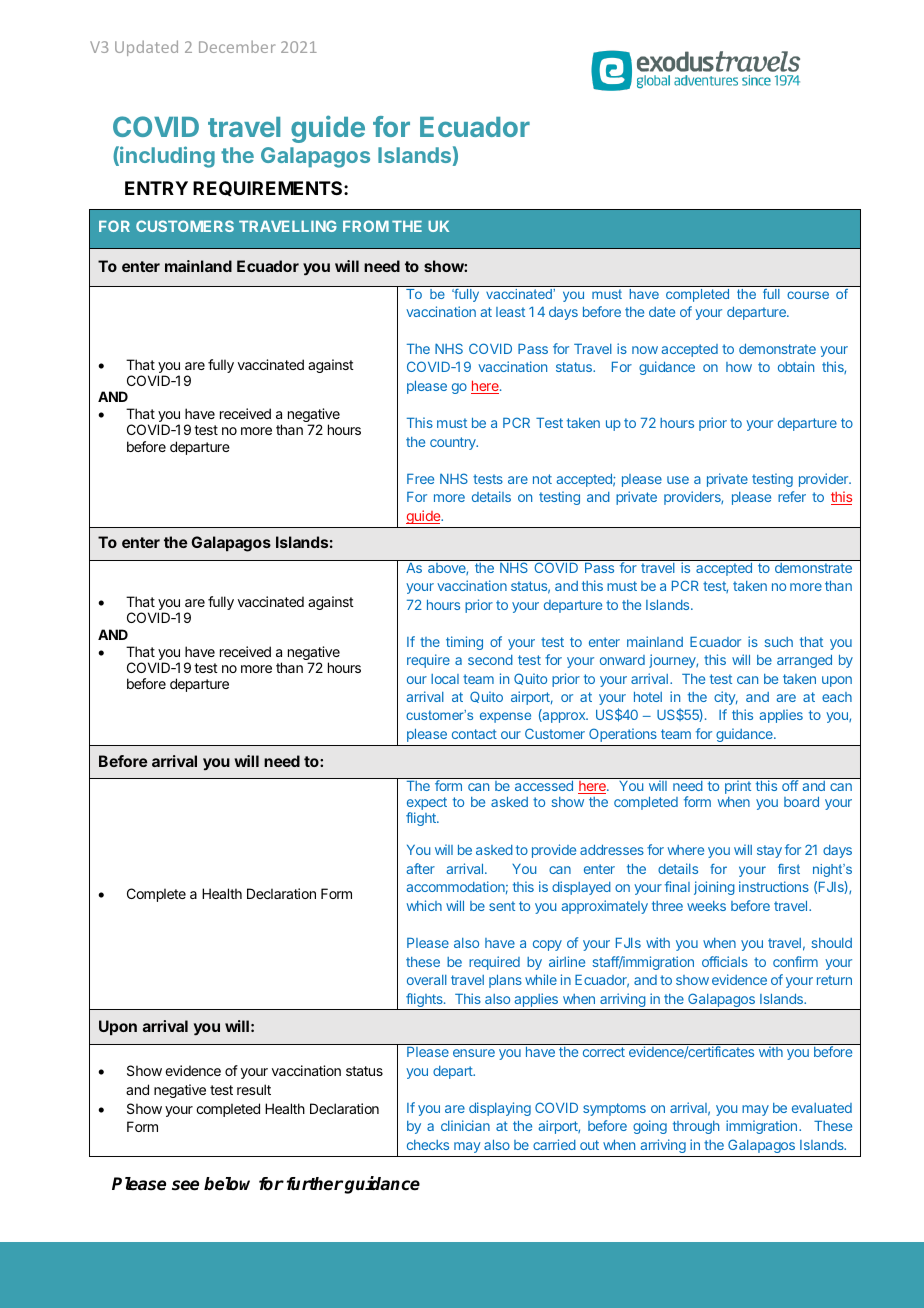 Image resolution: width=924 pixels, height=1308 pixels. I want to click on such, so click(778, 642).
